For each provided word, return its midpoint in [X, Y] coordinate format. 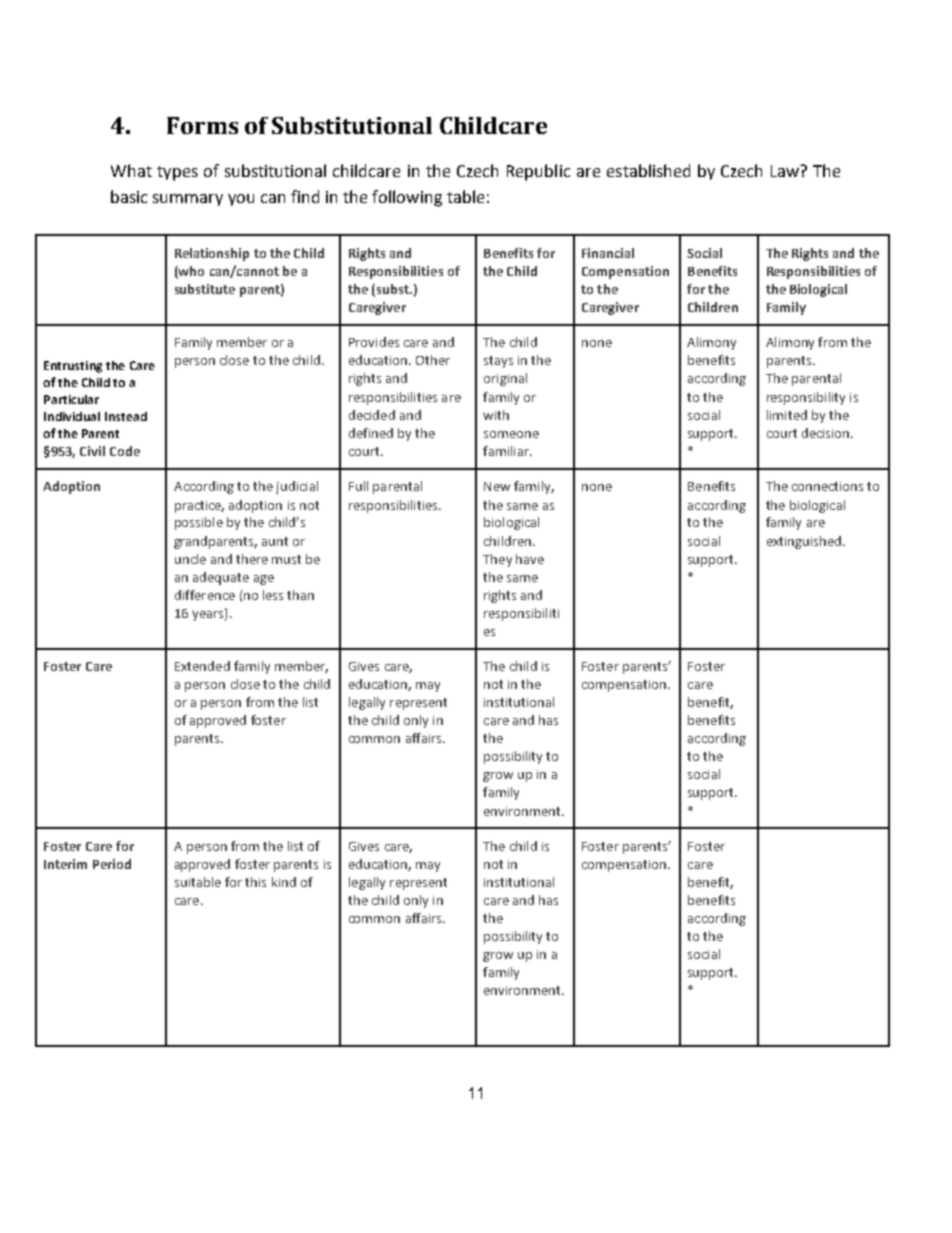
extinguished [804, 542]
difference [205, 595]
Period [112, 864]
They [497, 560]
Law [786, 171]
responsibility [806, 398]
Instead [126, 416]
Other [433, 360]
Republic [538, 172]
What [131, 170]
